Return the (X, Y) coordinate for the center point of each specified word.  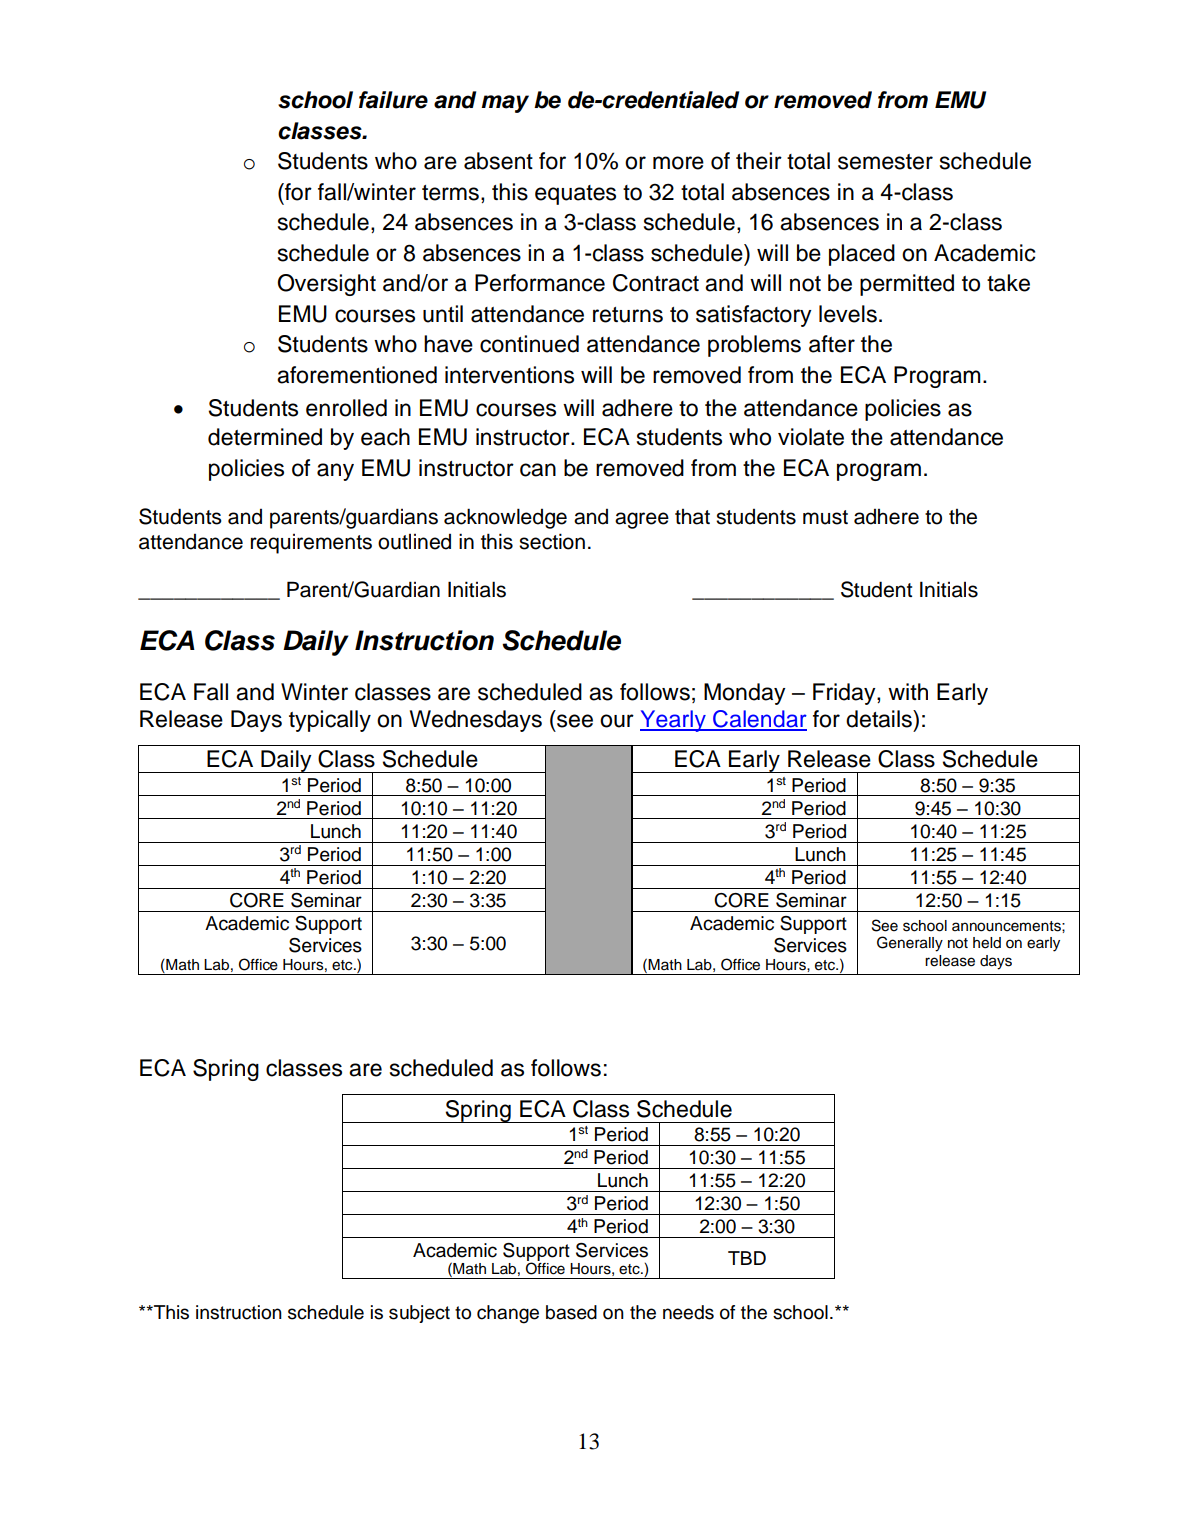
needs (688, 1312)
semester (885, 162)
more (678, 163)
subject (419, 1314)
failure (393, 100)
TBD (747, 1258)
